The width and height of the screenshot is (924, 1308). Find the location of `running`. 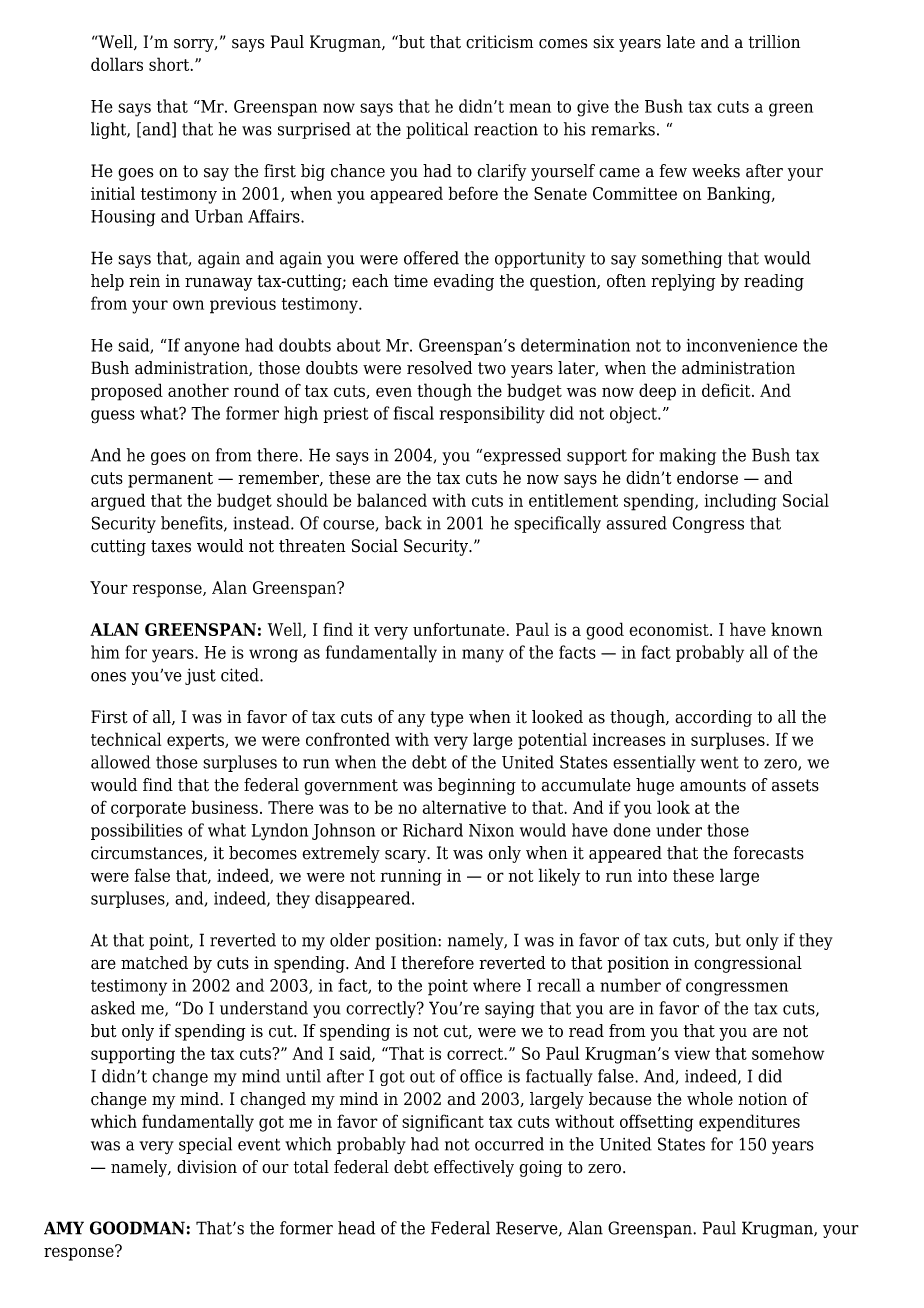

running is located at coordinates (411, 877).
